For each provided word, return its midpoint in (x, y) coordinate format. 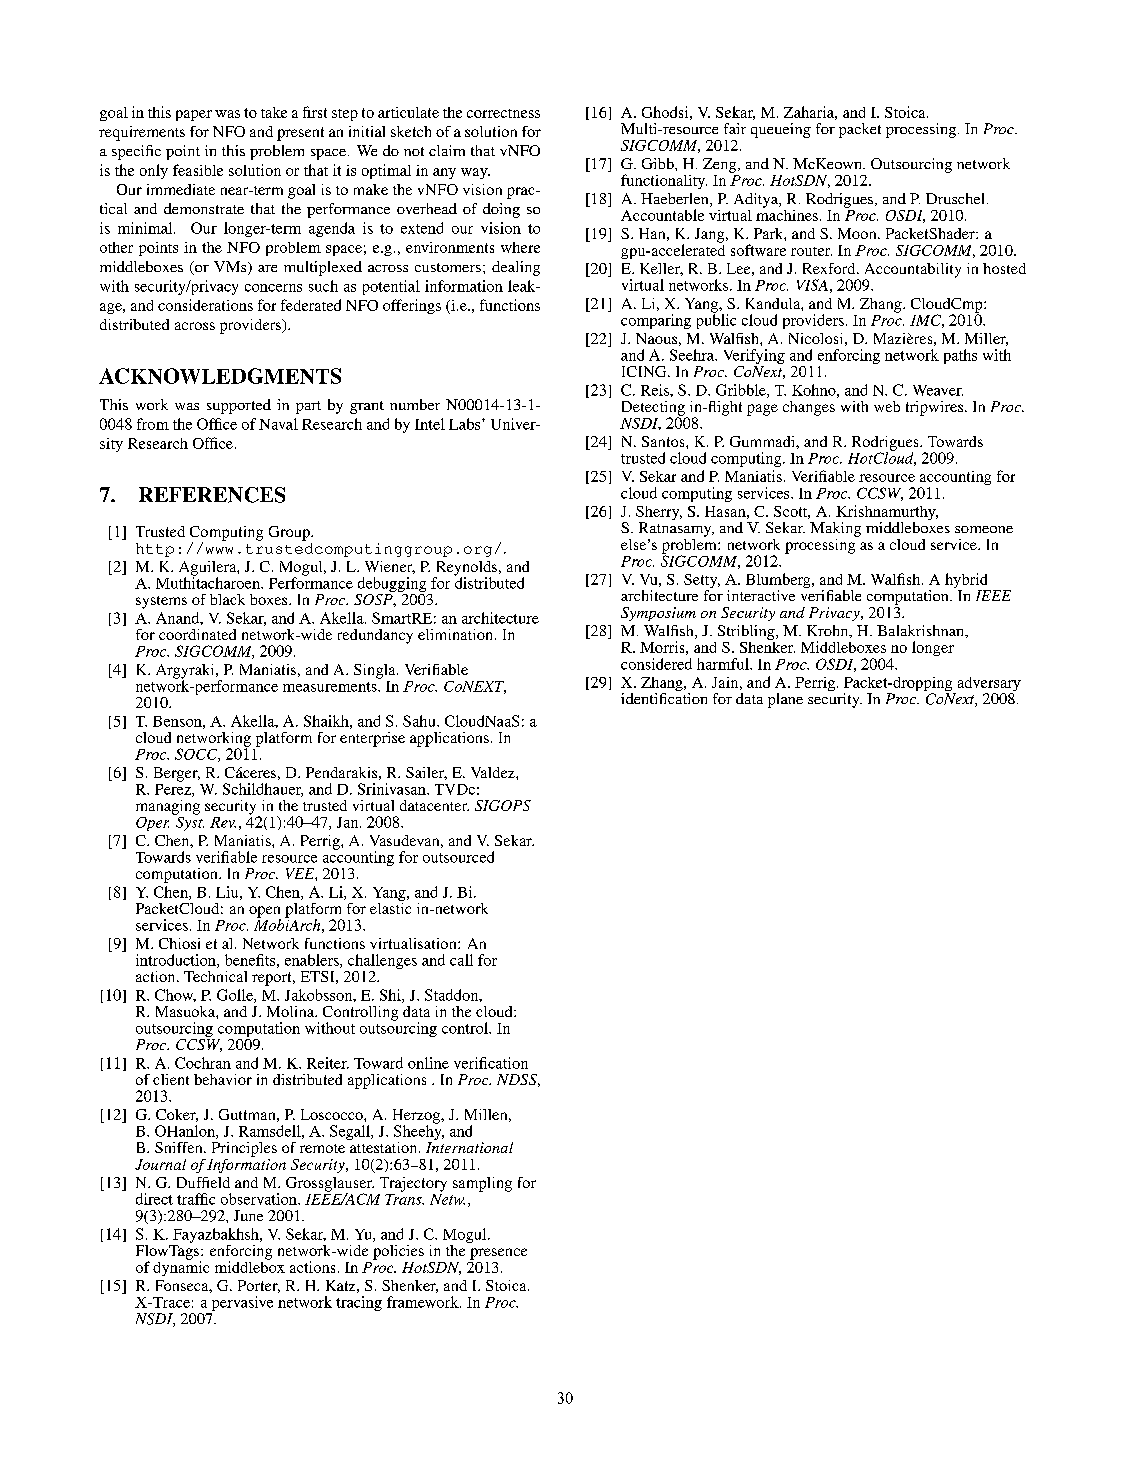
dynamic (181, 1267)
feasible (198, 170)
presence (498, 1254)
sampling (482, 1184)
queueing (781, 130)
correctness (503, 113)
